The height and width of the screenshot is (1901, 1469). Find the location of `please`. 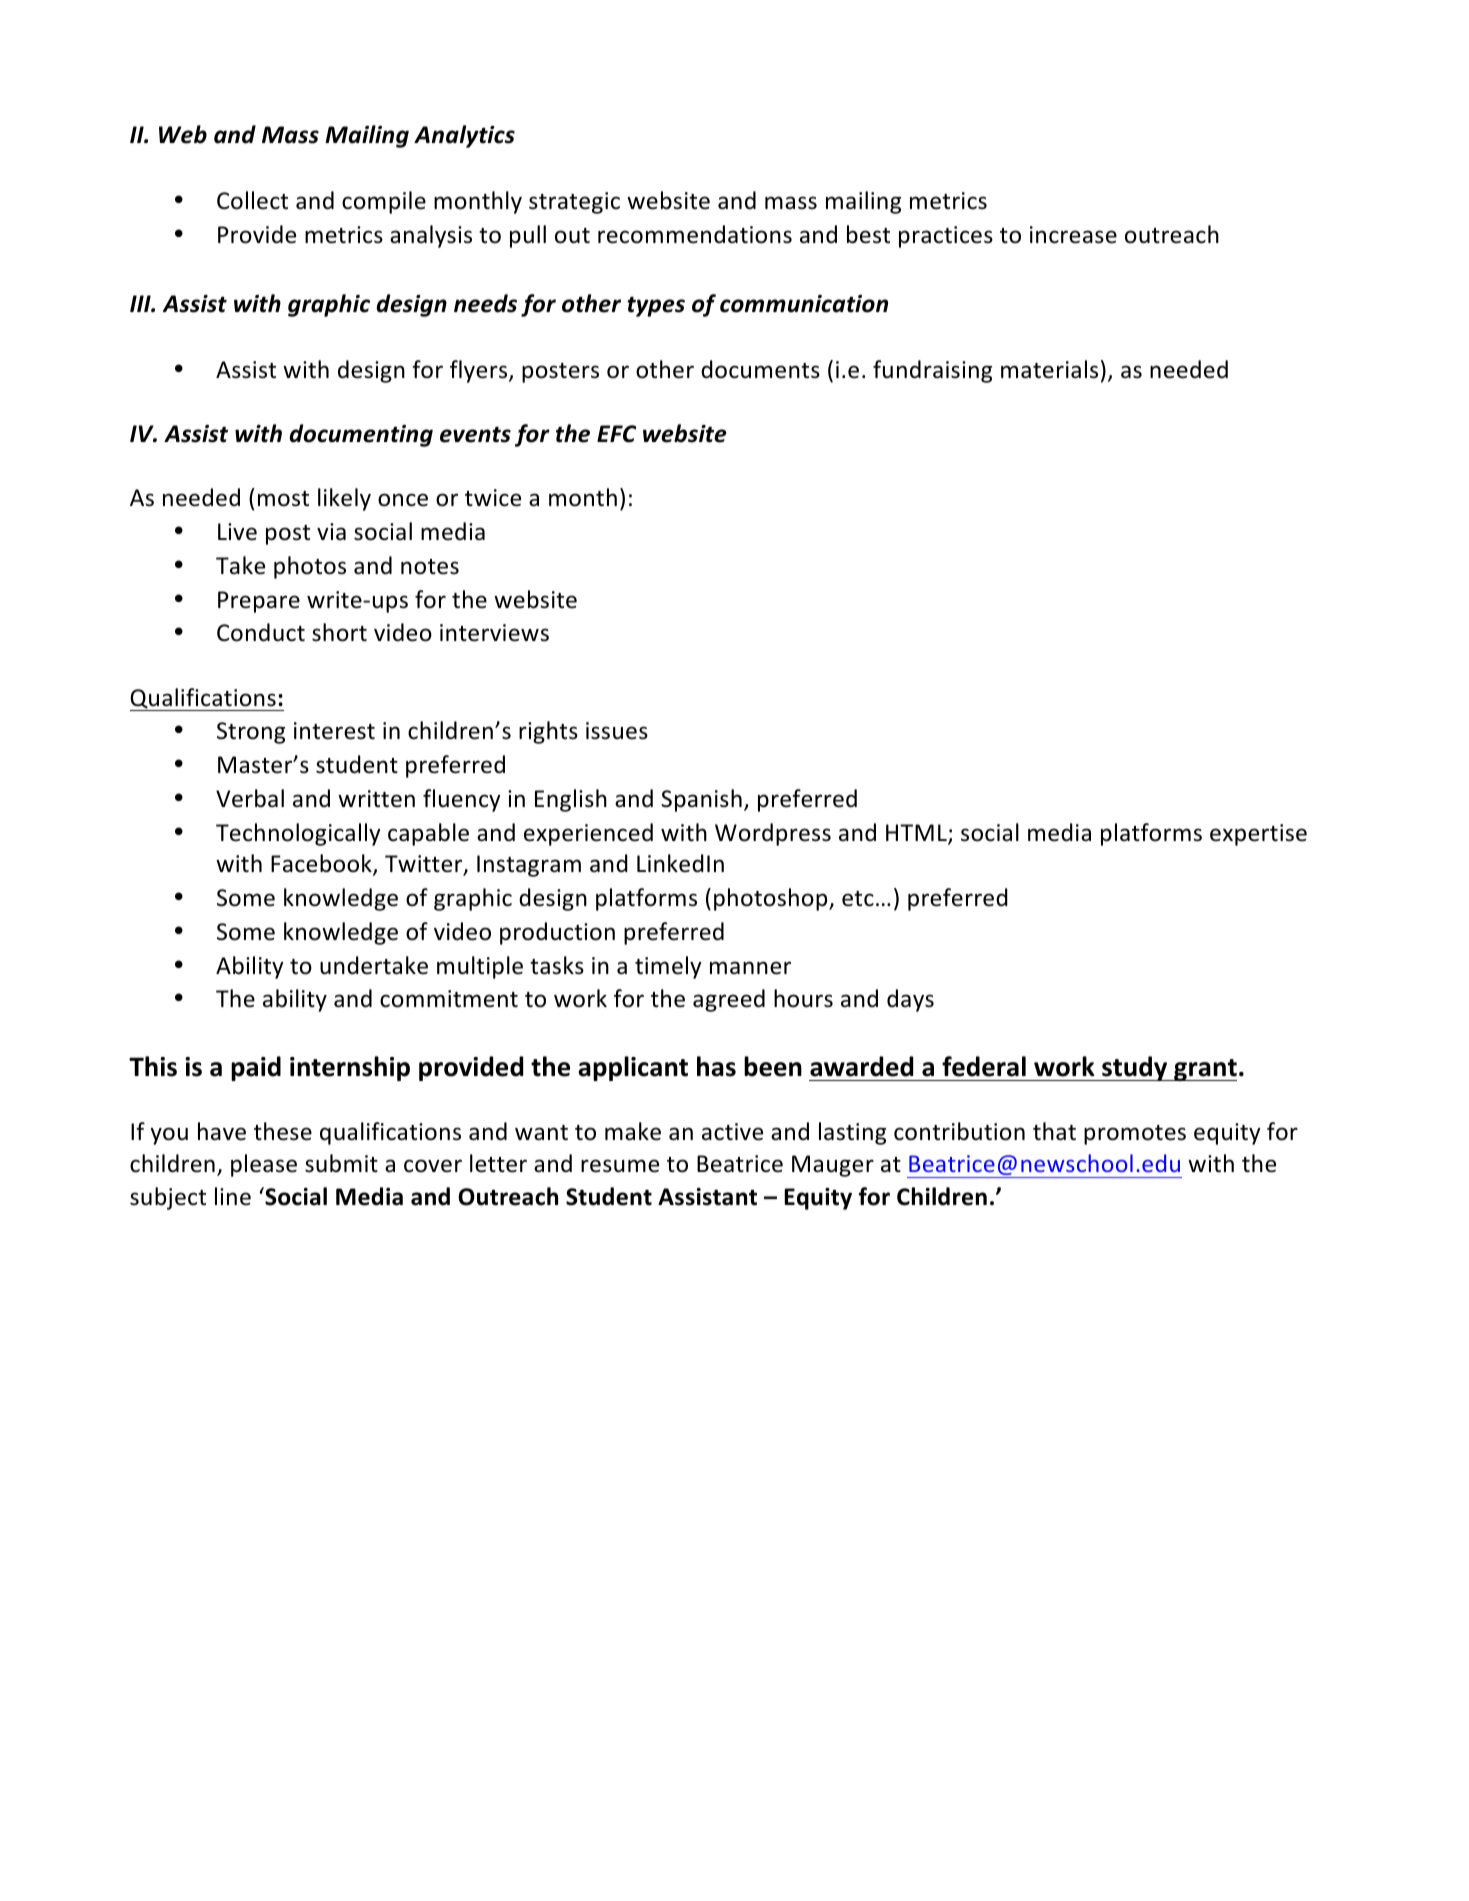

please is located at coordinates (264, 1165).
